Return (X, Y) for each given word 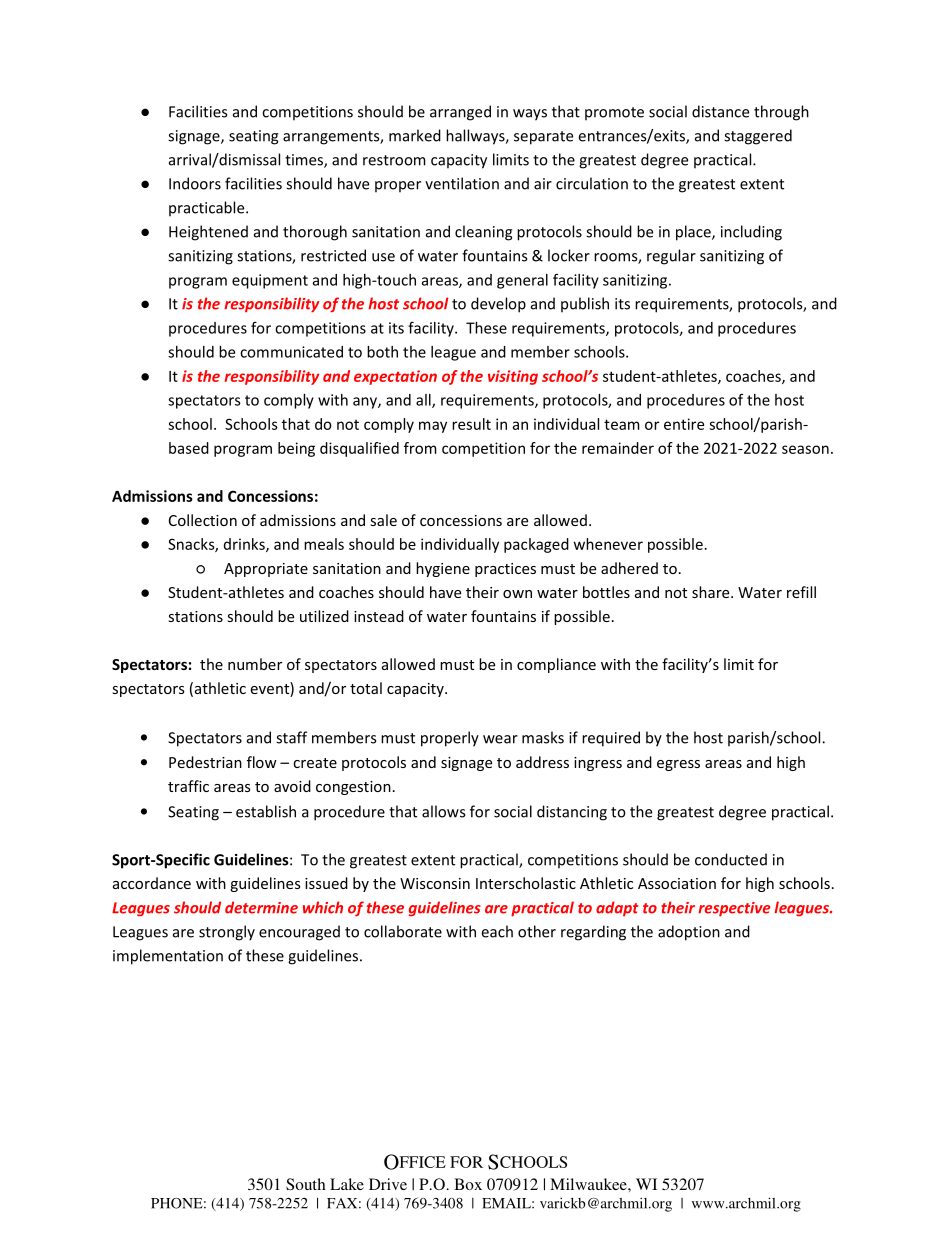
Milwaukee (589, 1184)
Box (468, 1184)
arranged (460, 113)
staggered (758, 137)
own (517, 594)
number (255, 664)
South (306, 1184)
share (712, 592)
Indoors (195, 183)
